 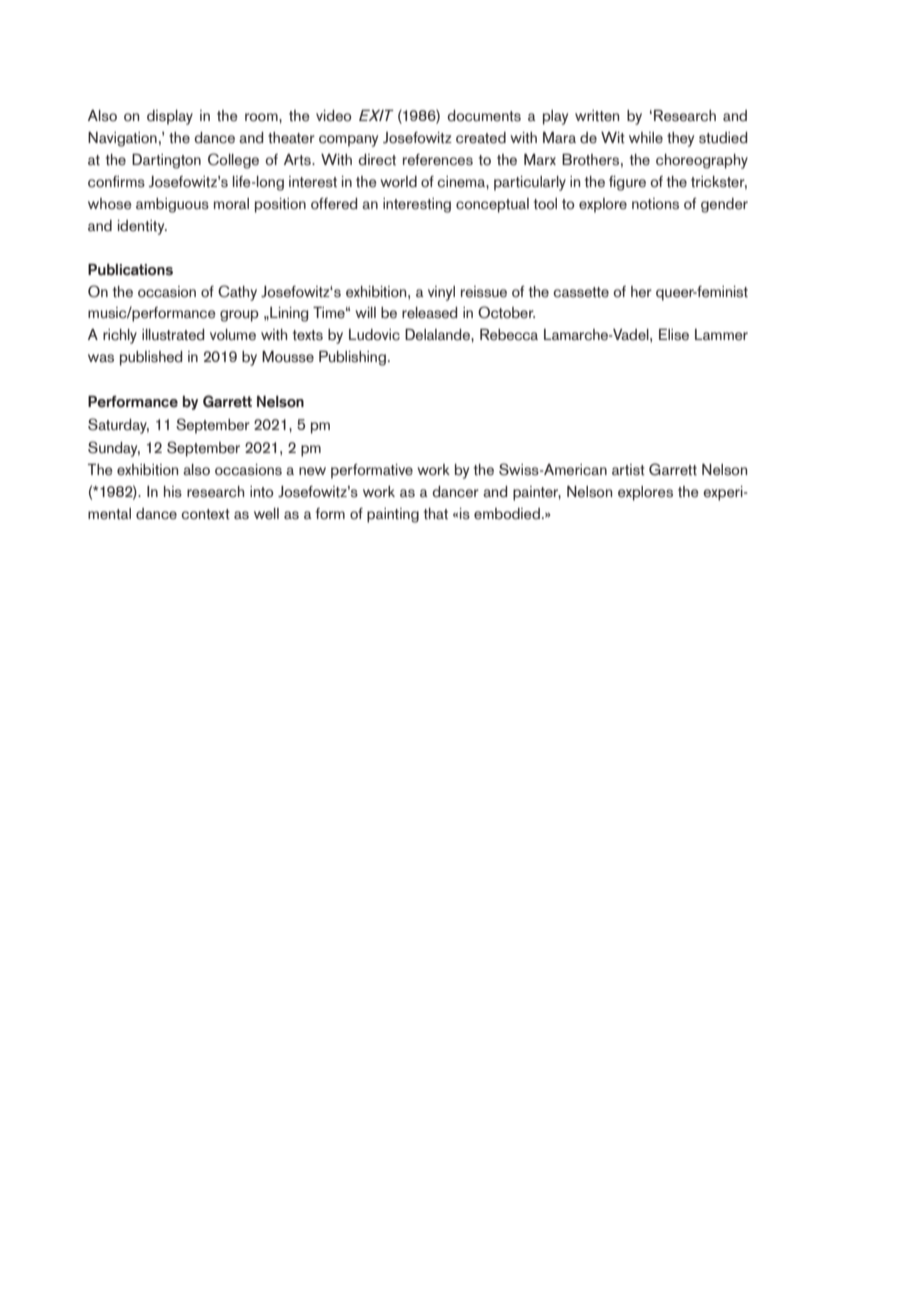 I want to click on created, so click(x=481, y=138).
